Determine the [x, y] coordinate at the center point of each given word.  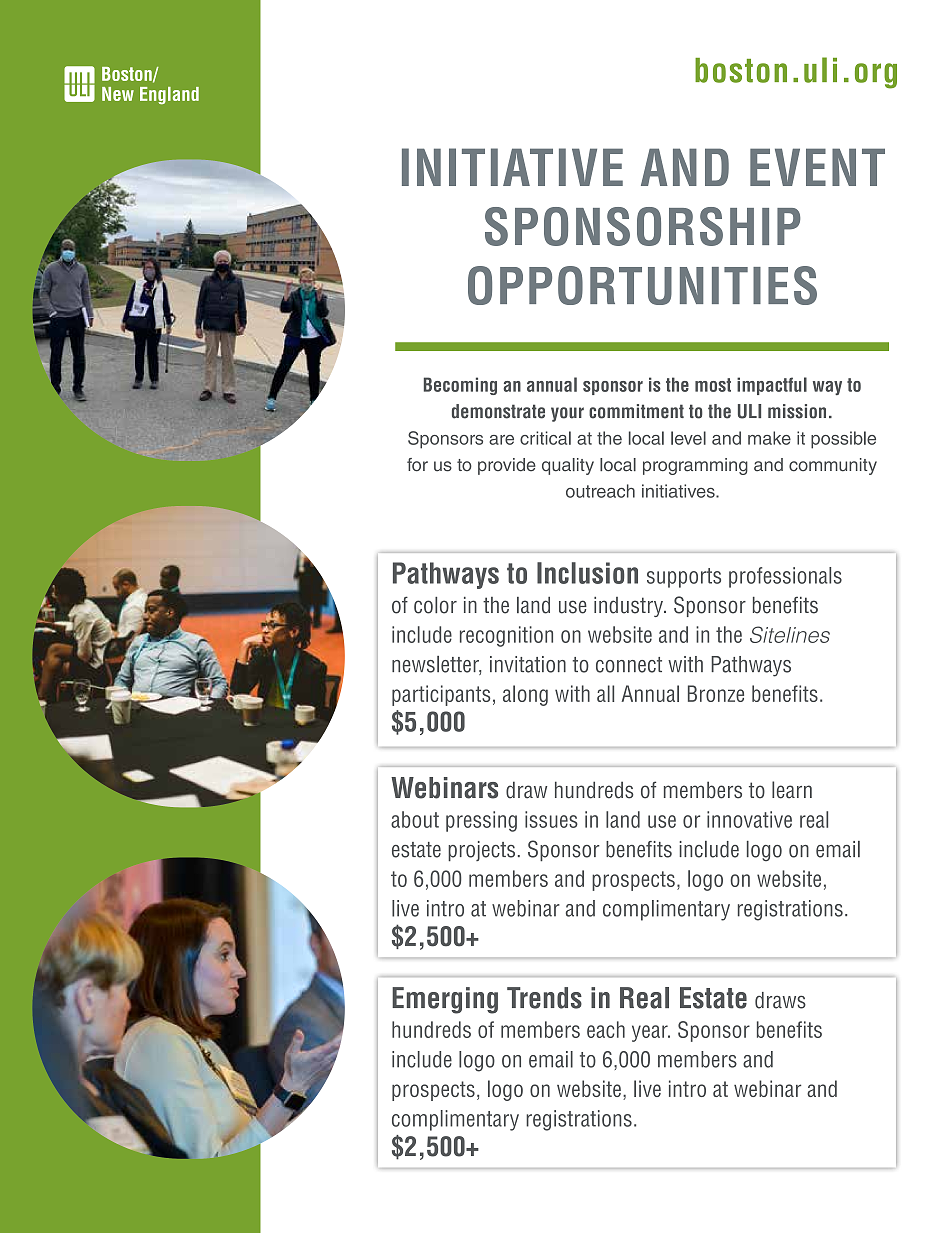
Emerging [445, 1000]
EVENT [817, 167]
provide [507, 466]
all [605, 693]
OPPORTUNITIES [642, 285]
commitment [636, 411]
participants [441, 695]
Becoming [460, 386]
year [651, 1033]
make [769, 438]
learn [792, 790]
